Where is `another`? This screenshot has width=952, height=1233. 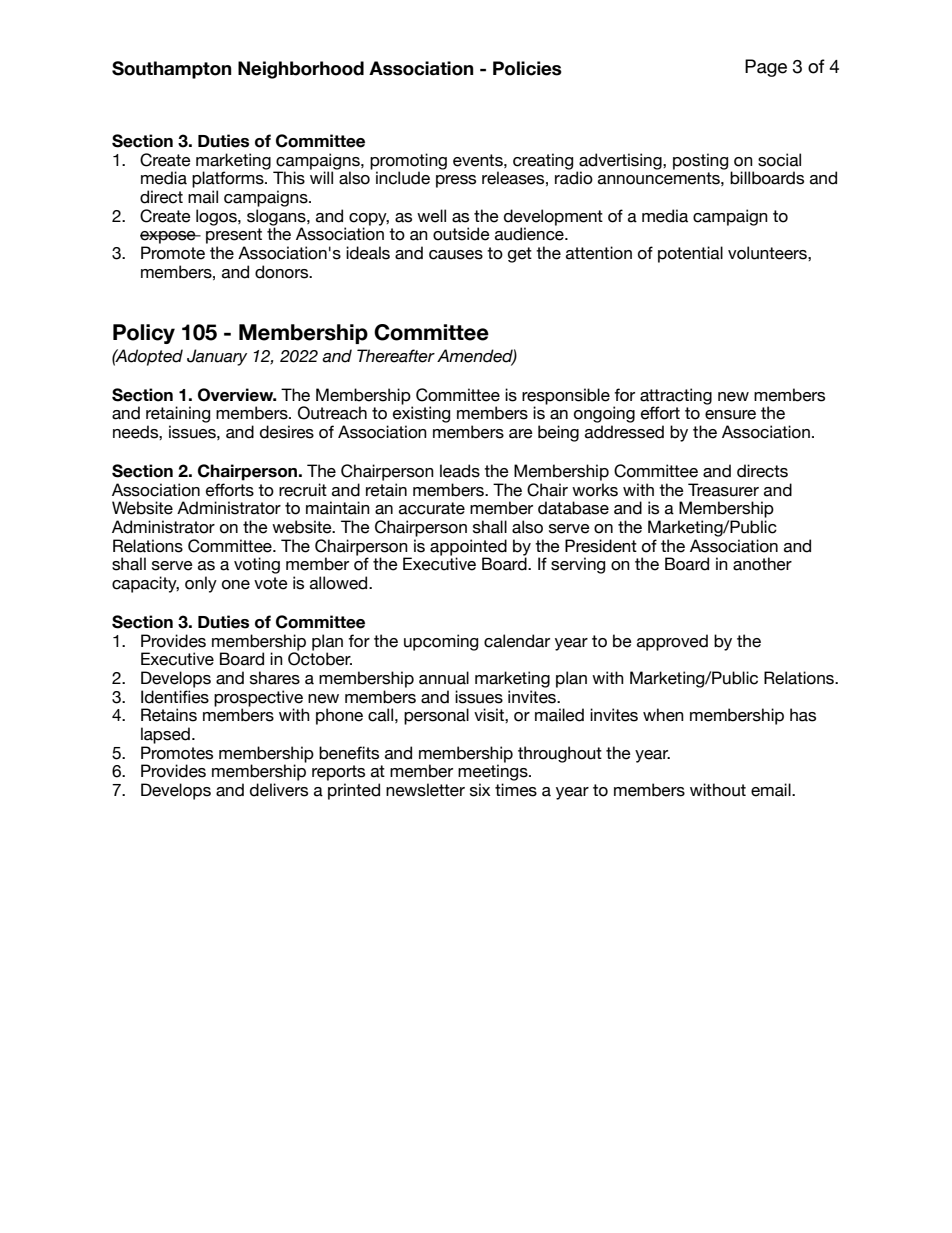 another is located at coordinates (762, 564).
